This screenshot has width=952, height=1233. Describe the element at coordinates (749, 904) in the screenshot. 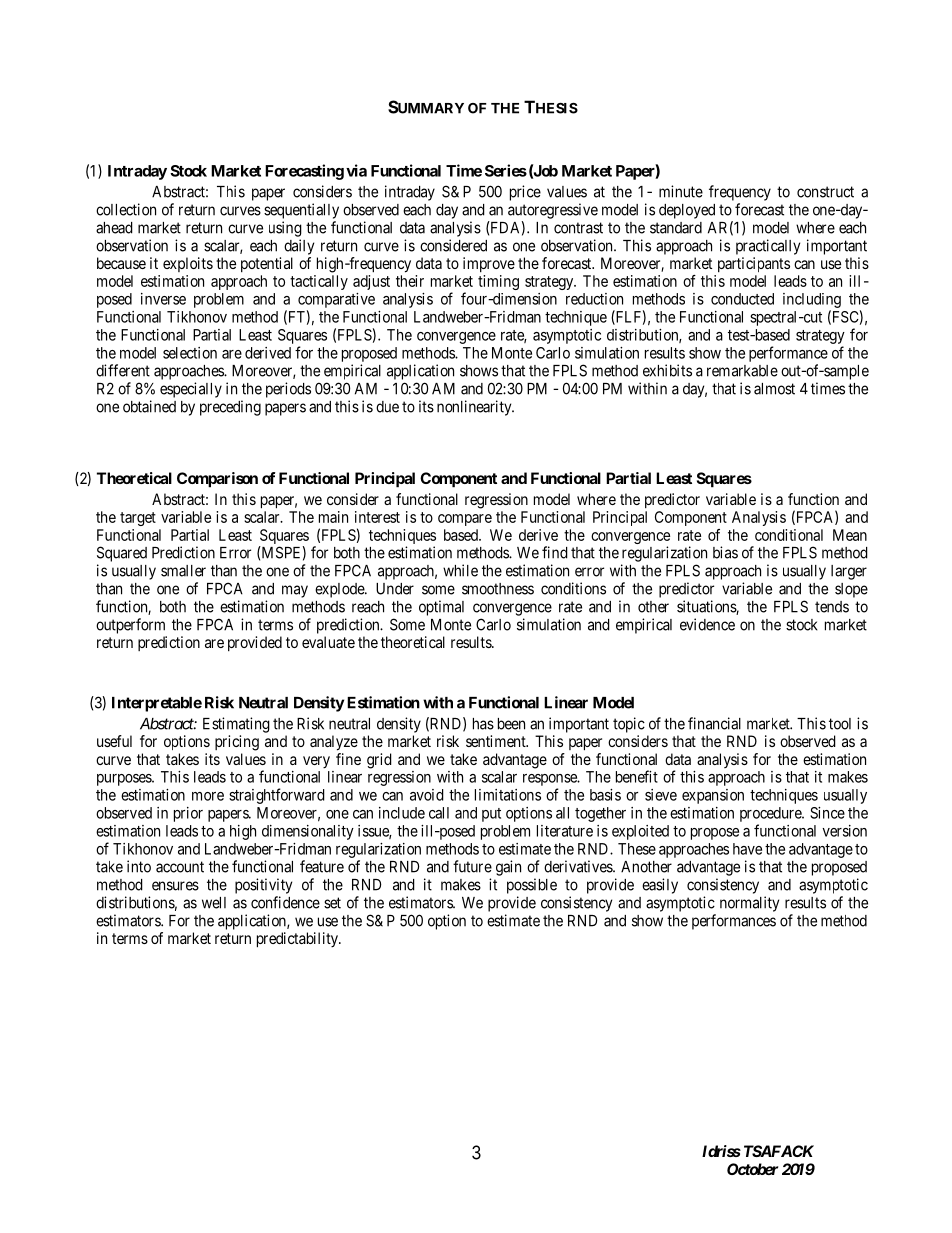

I see `normality` at that location.
